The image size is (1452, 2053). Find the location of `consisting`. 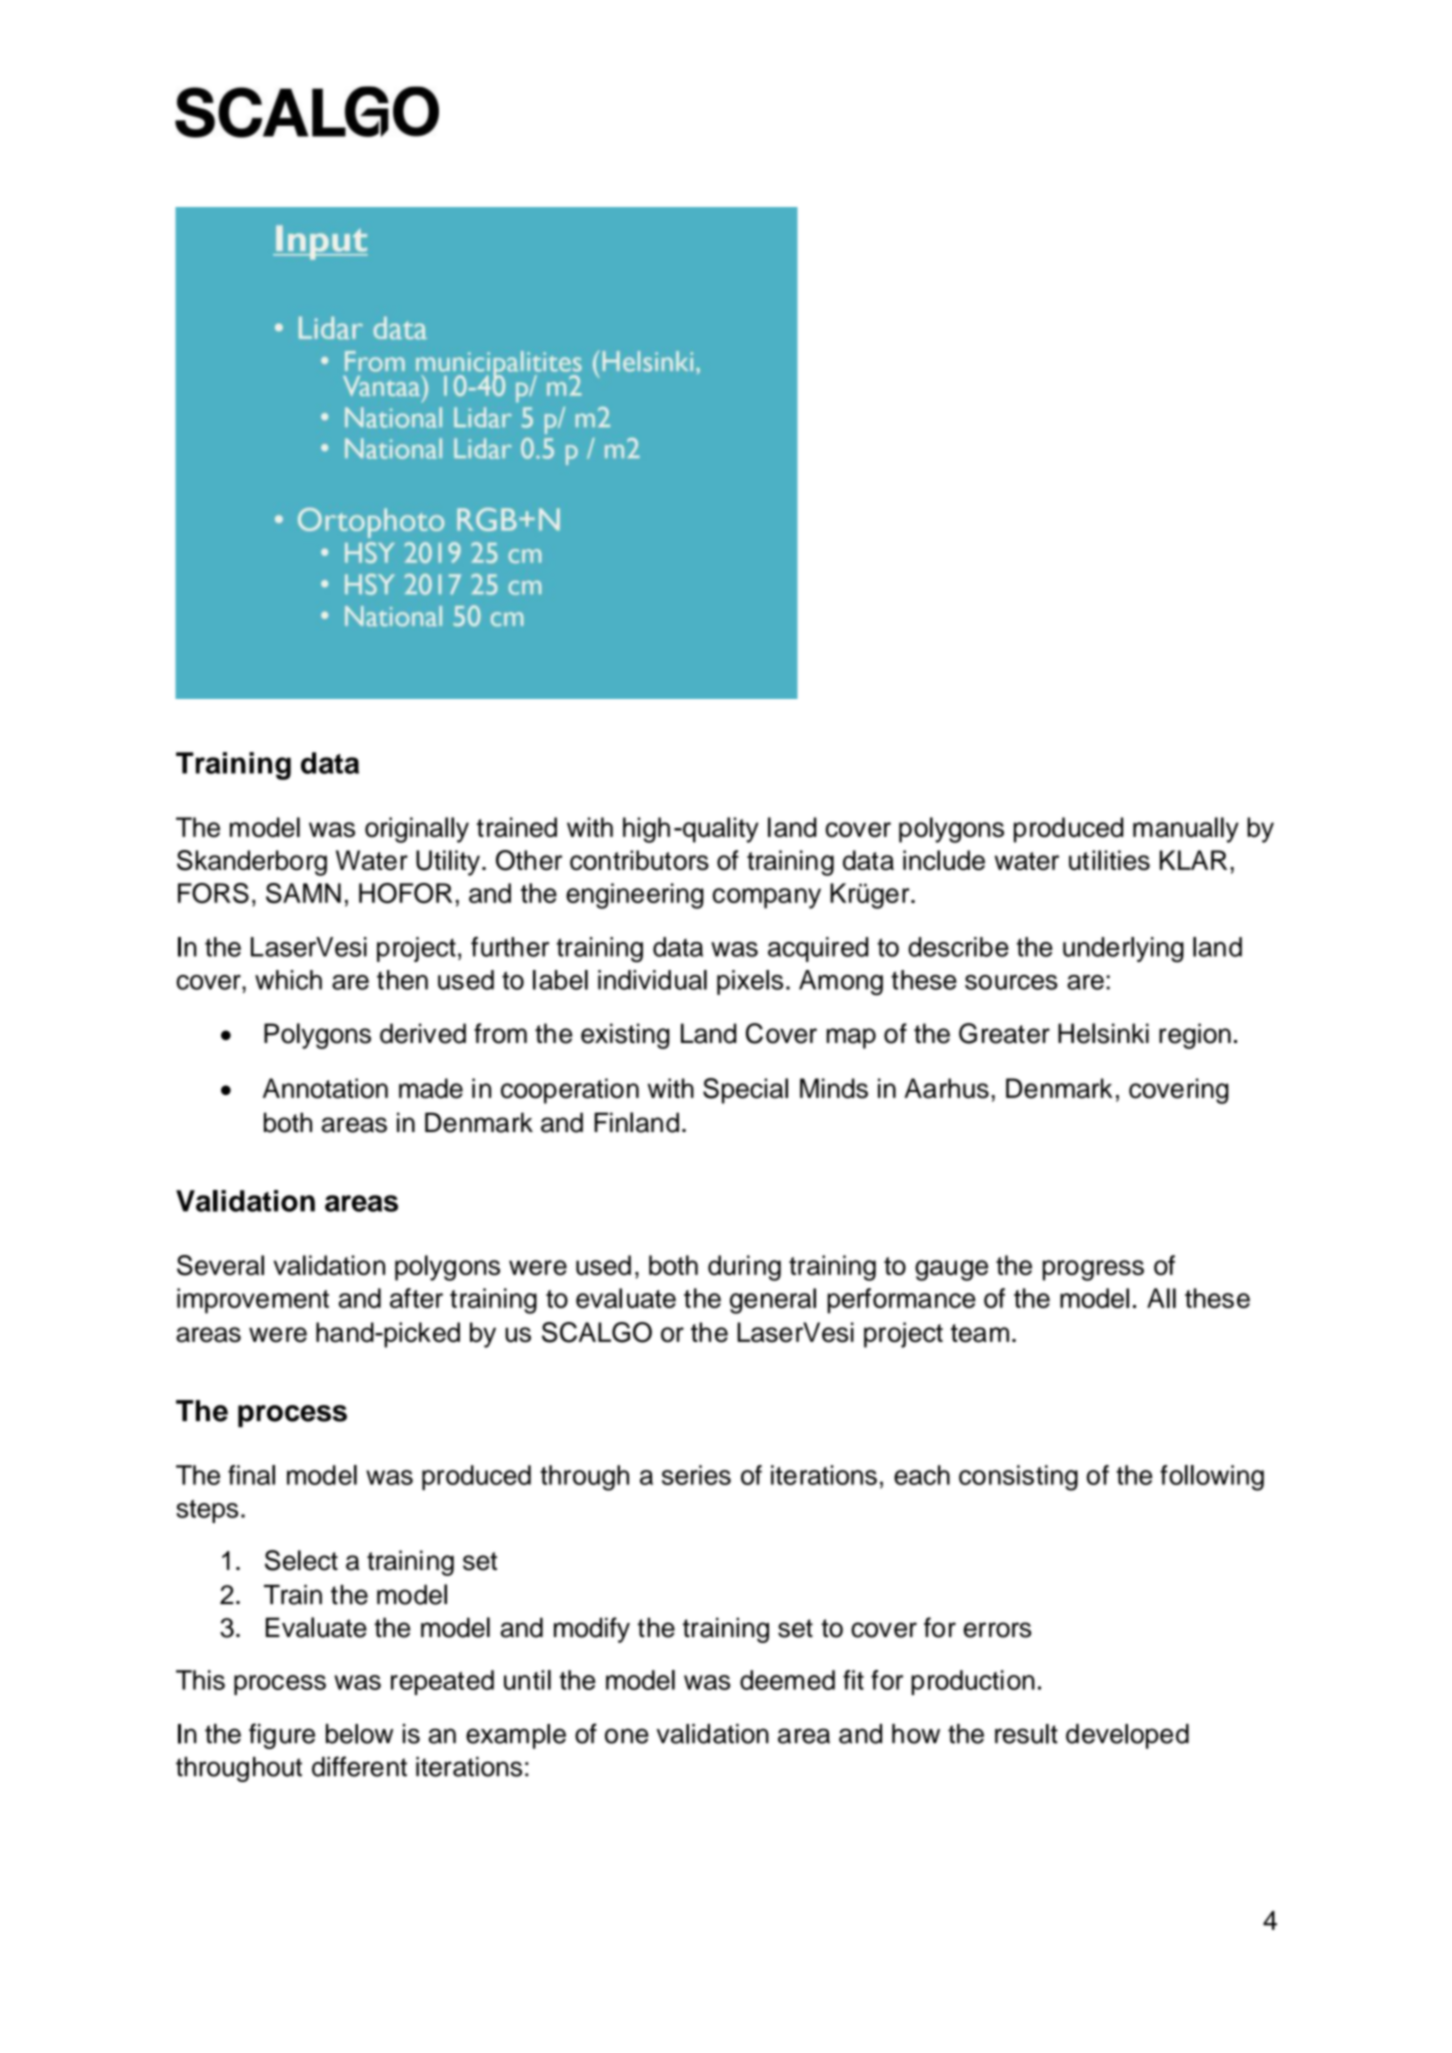

consisting is located at coordinates (1018, 1478).
